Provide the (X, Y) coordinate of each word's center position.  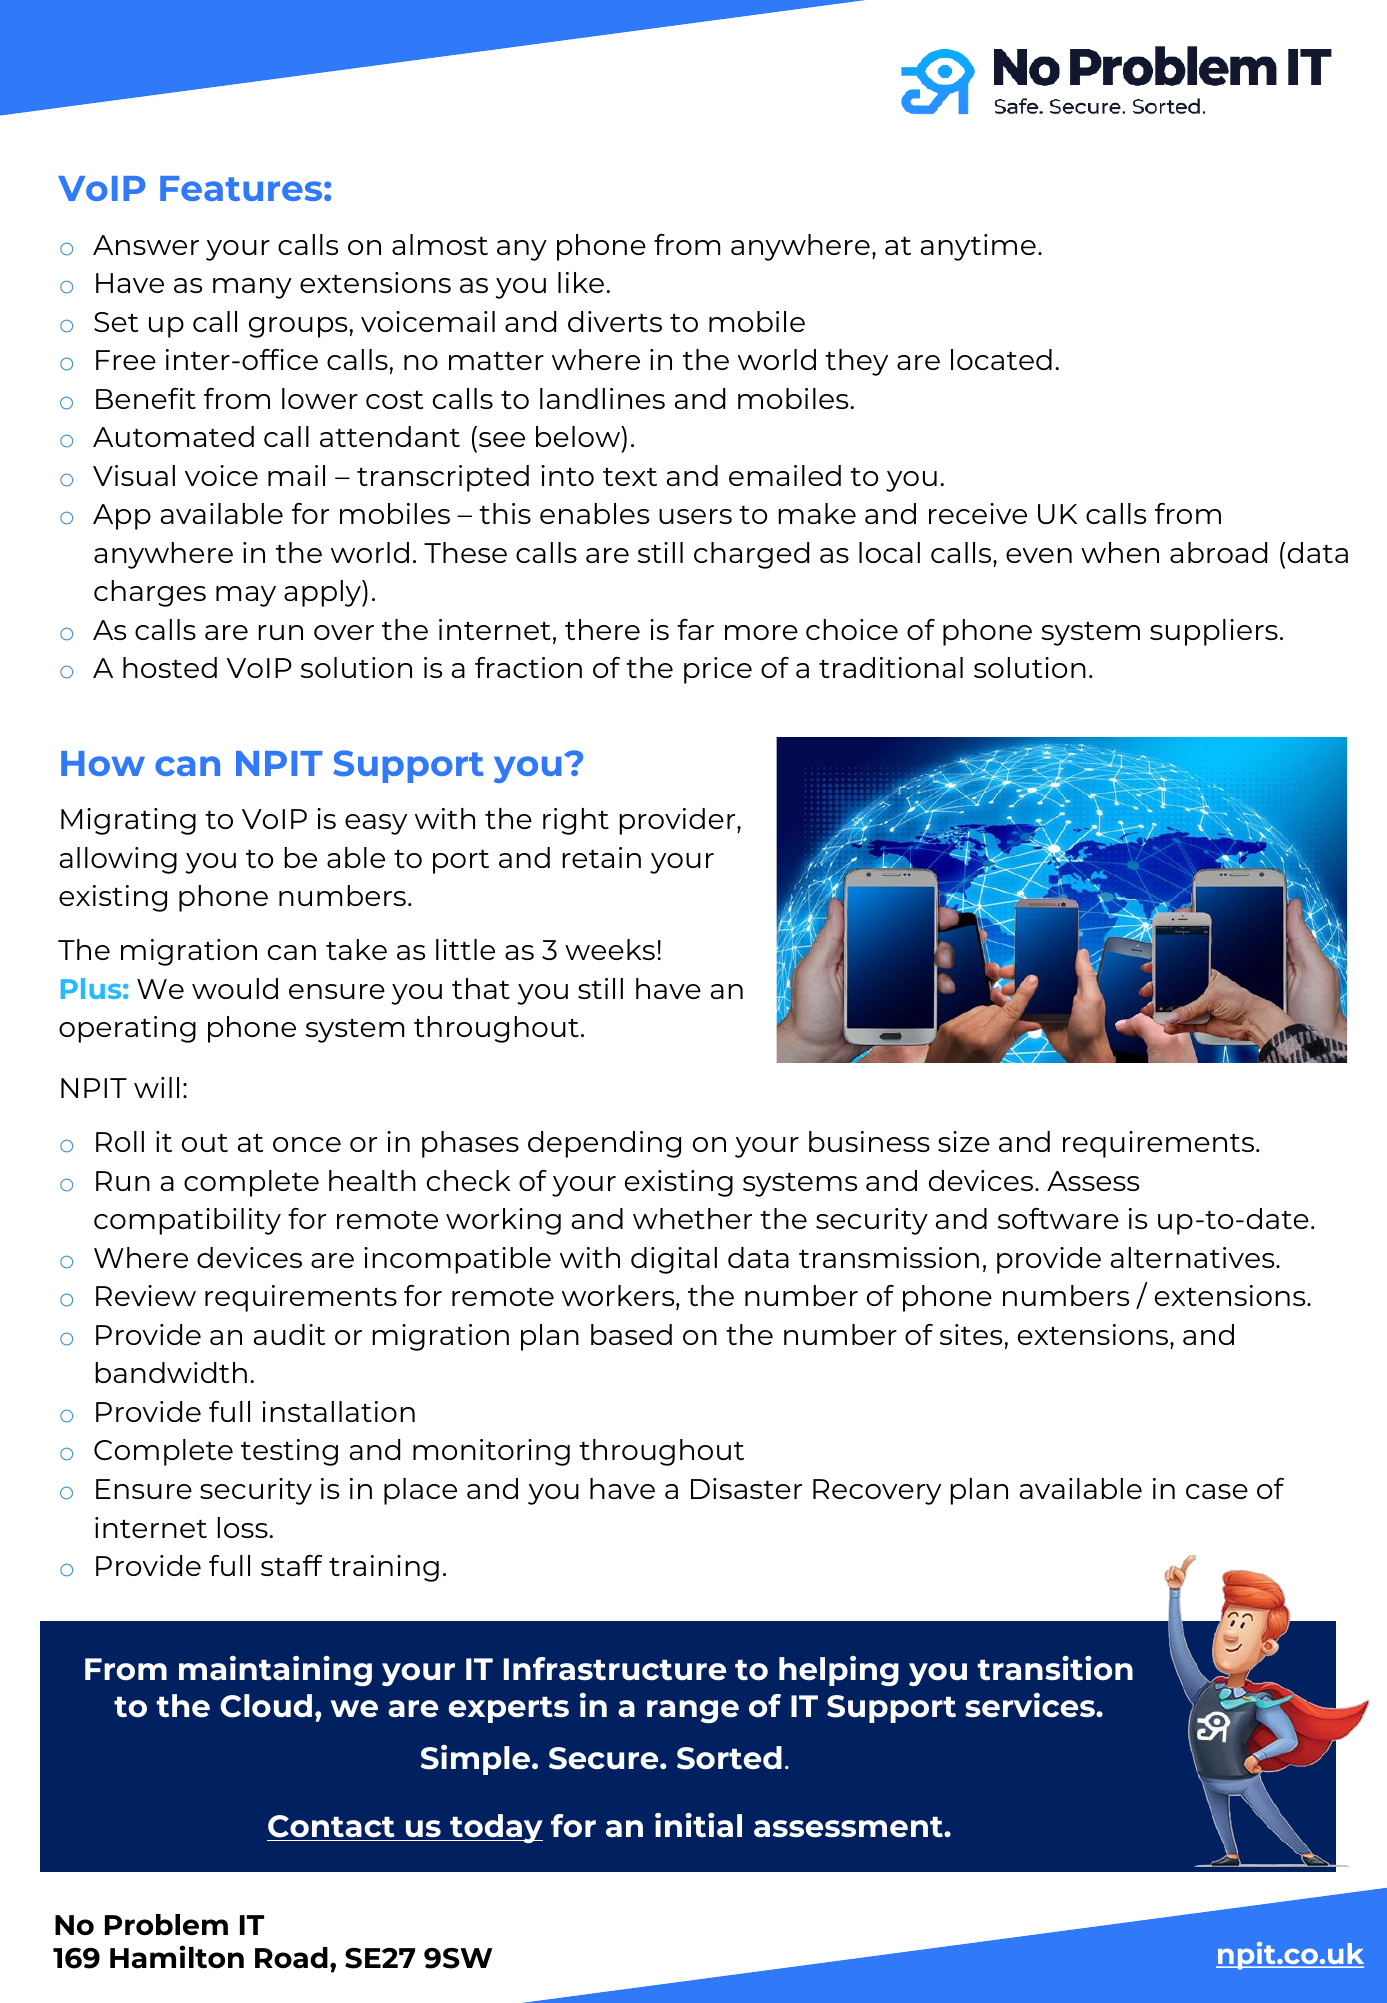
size (964, 1141)
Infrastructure (615, 1669)
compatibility (187, 1221)
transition (1055, 1668)
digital (674, 1260)
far (695, 629)
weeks (610, 949)
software (1058, 1218)
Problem (166, 1925)
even (1039, 555)
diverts (615, 321)
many (252, 288)
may (246, 596)
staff (291, 1565)
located (1001, 359)
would (235, 988)
